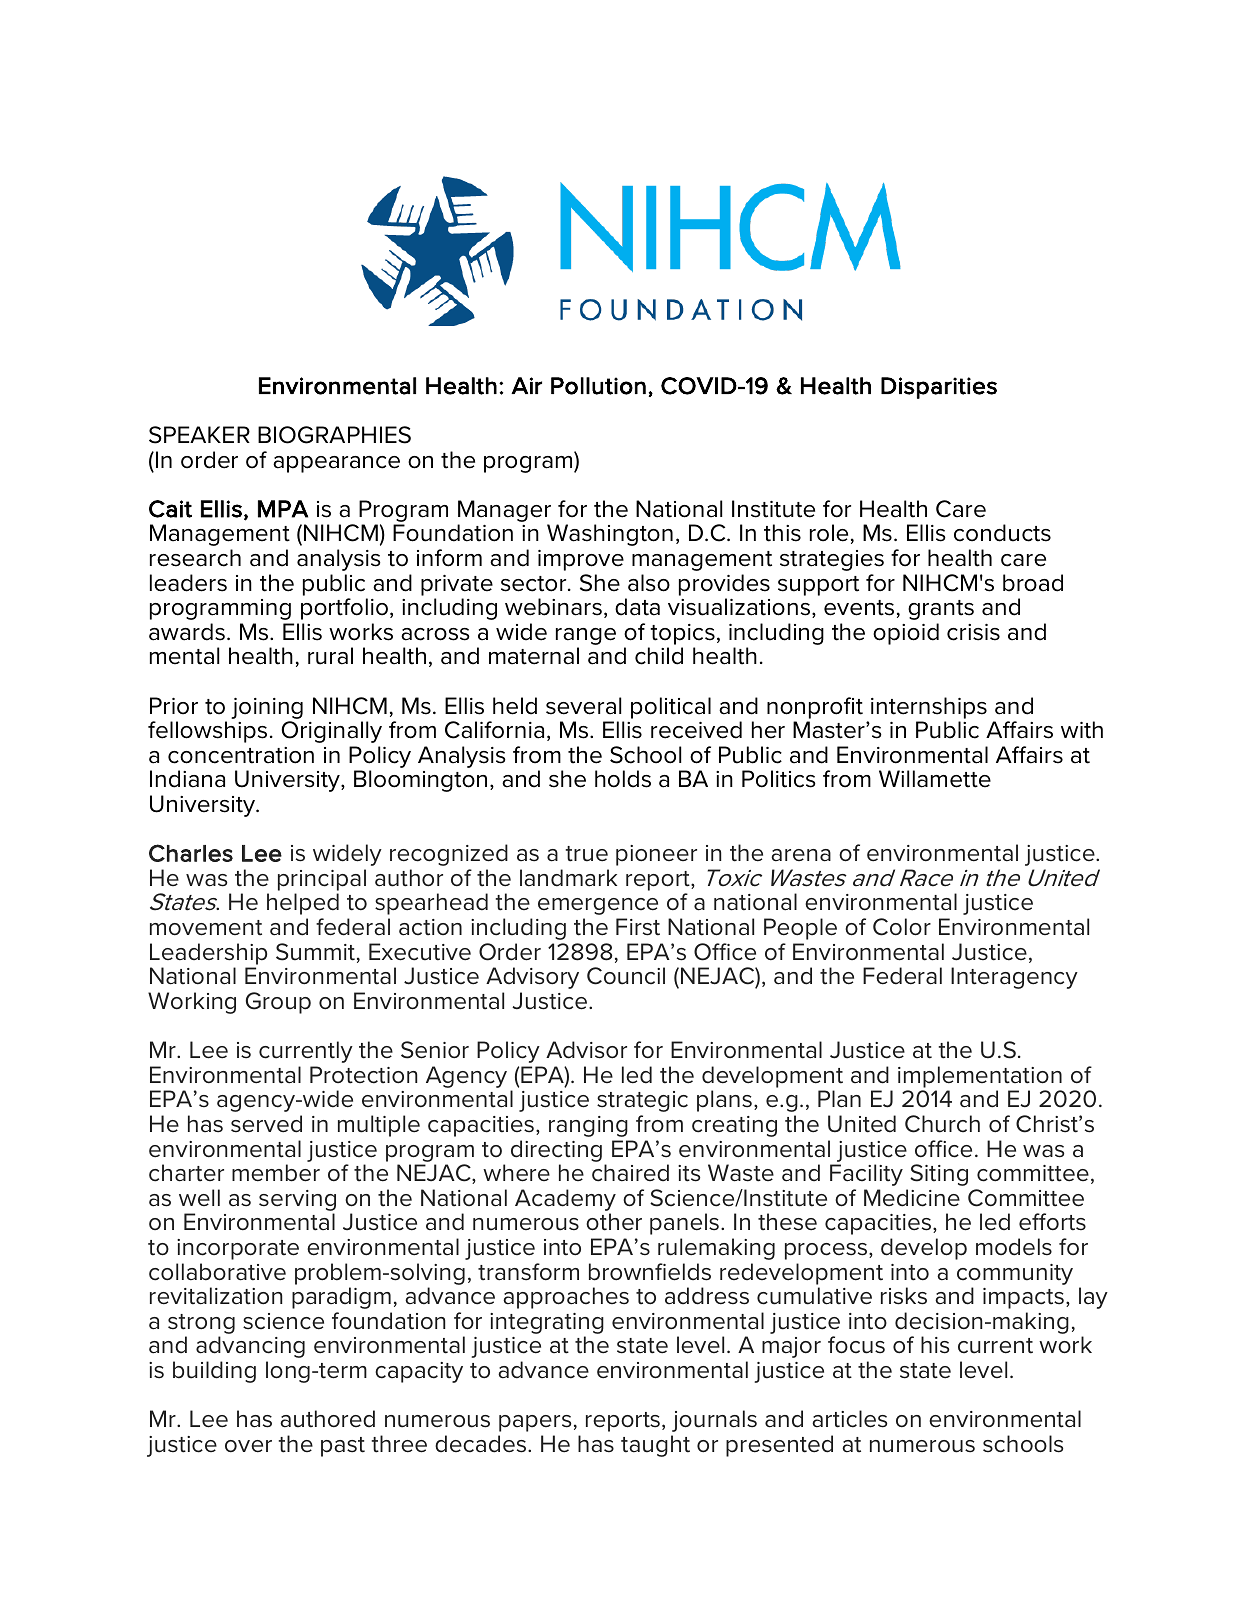 The height and width of the document is (1624, 1255). Describe the element at coordinates (973, 632) in the document. I see `crisis` at that location.
